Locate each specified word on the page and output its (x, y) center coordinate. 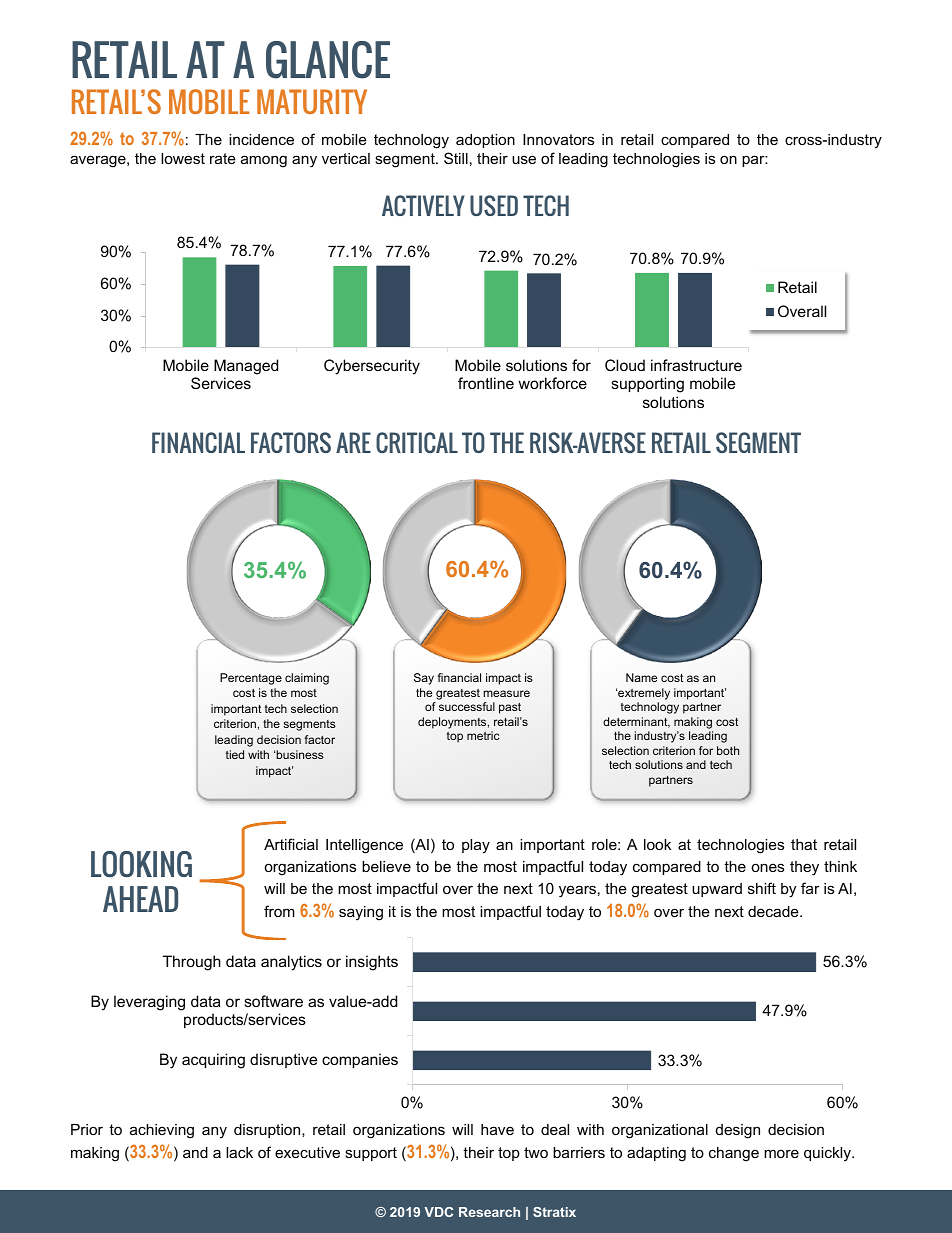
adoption (485, 141)
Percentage (251, 679)
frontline (486, 383)
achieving (162, 1131)
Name (641, 677)
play (476, 846)
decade (774, 911)
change (734, 1154)
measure (506, 693)
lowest (183, 158)
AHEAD (140, 899)
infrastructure (696, 365)
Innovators (558, 139)
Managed (246, 367)
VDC (438, 1212)
